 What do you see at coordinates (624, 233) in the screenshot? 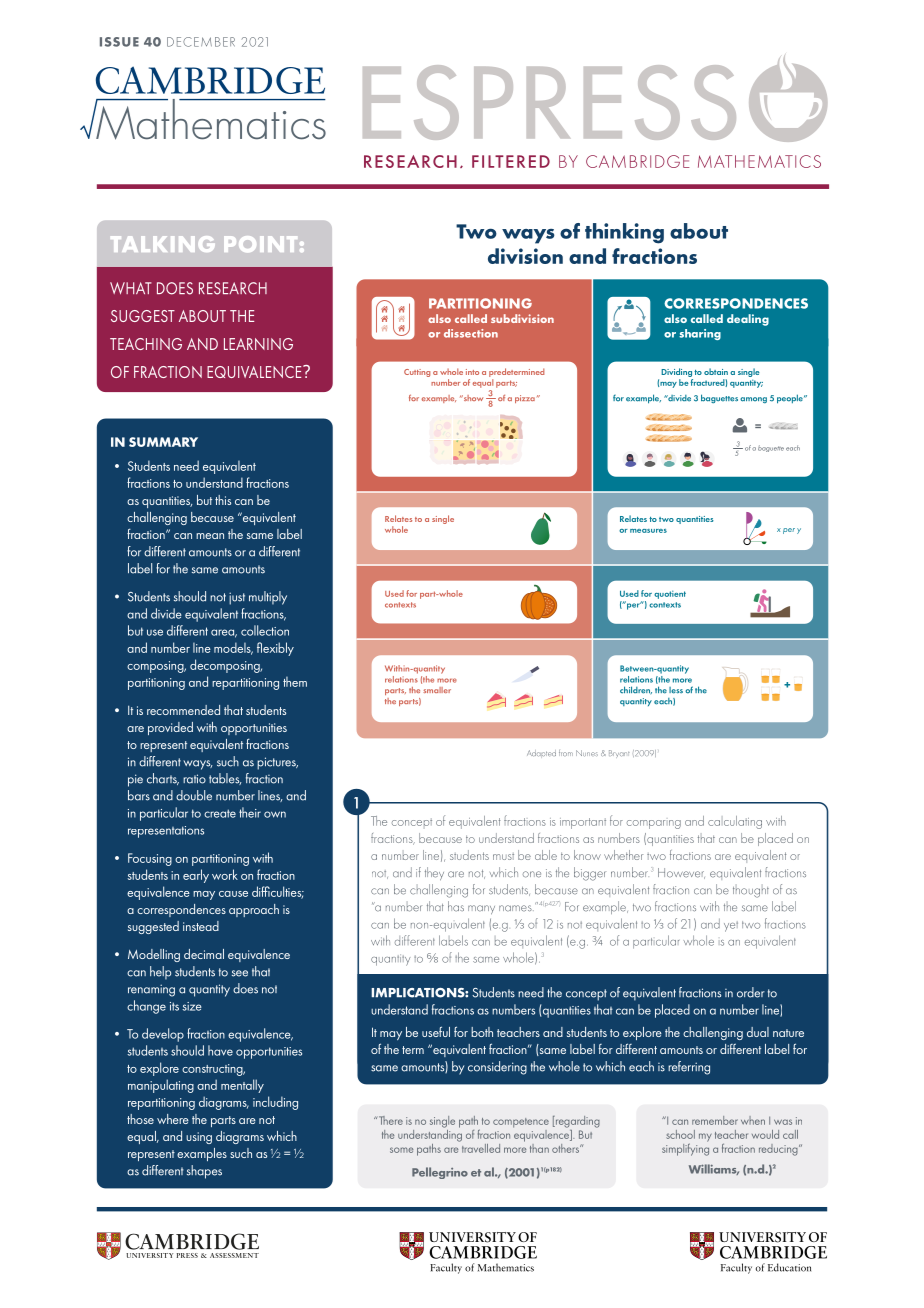
I see `thinking` at bounding box center [624, 233].
